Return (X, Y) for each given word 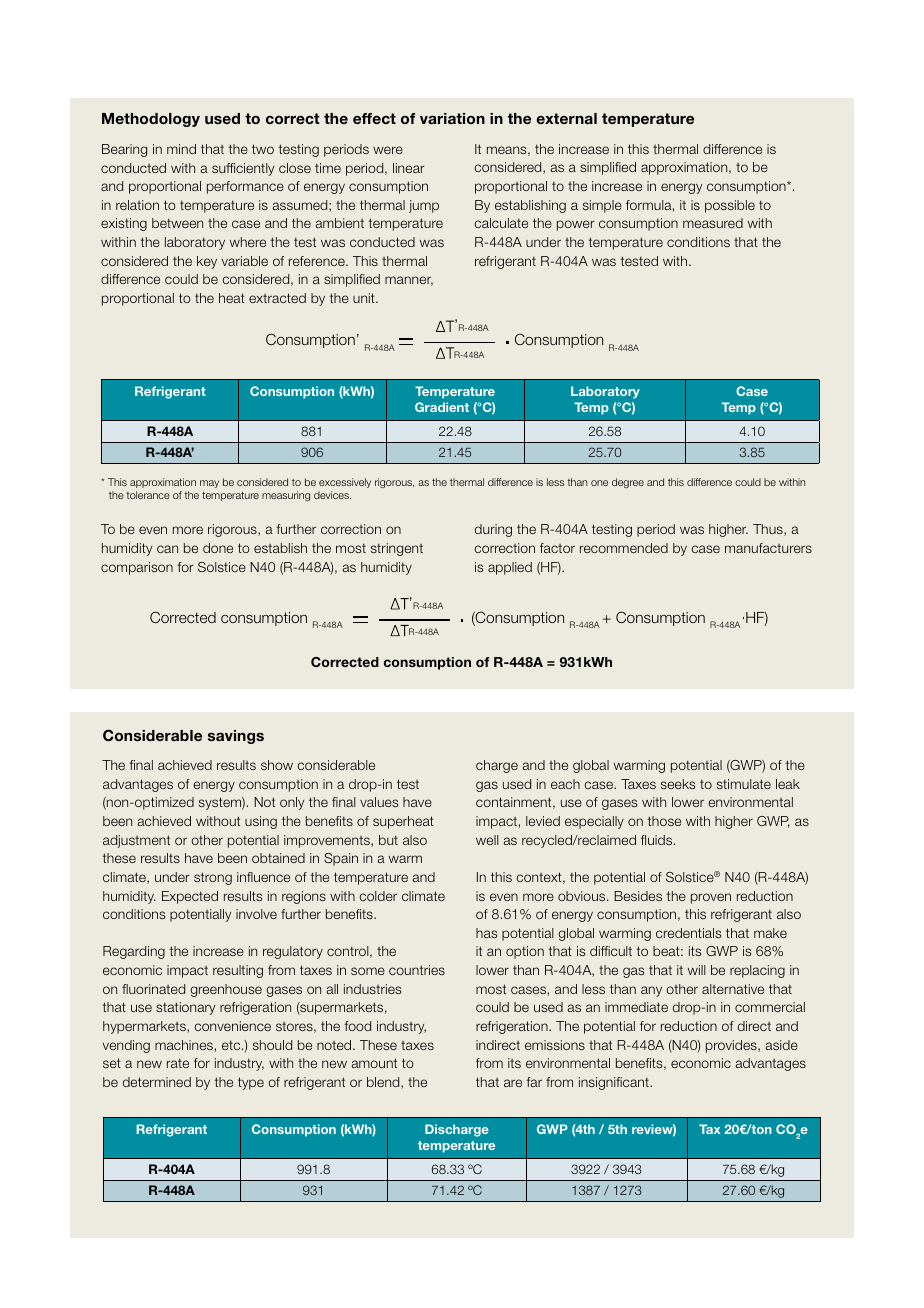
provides (732, 1046)
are (513, 1083)
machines (184, 1045)
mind (181, 149)
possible (730, 206)
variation (452, 118)
